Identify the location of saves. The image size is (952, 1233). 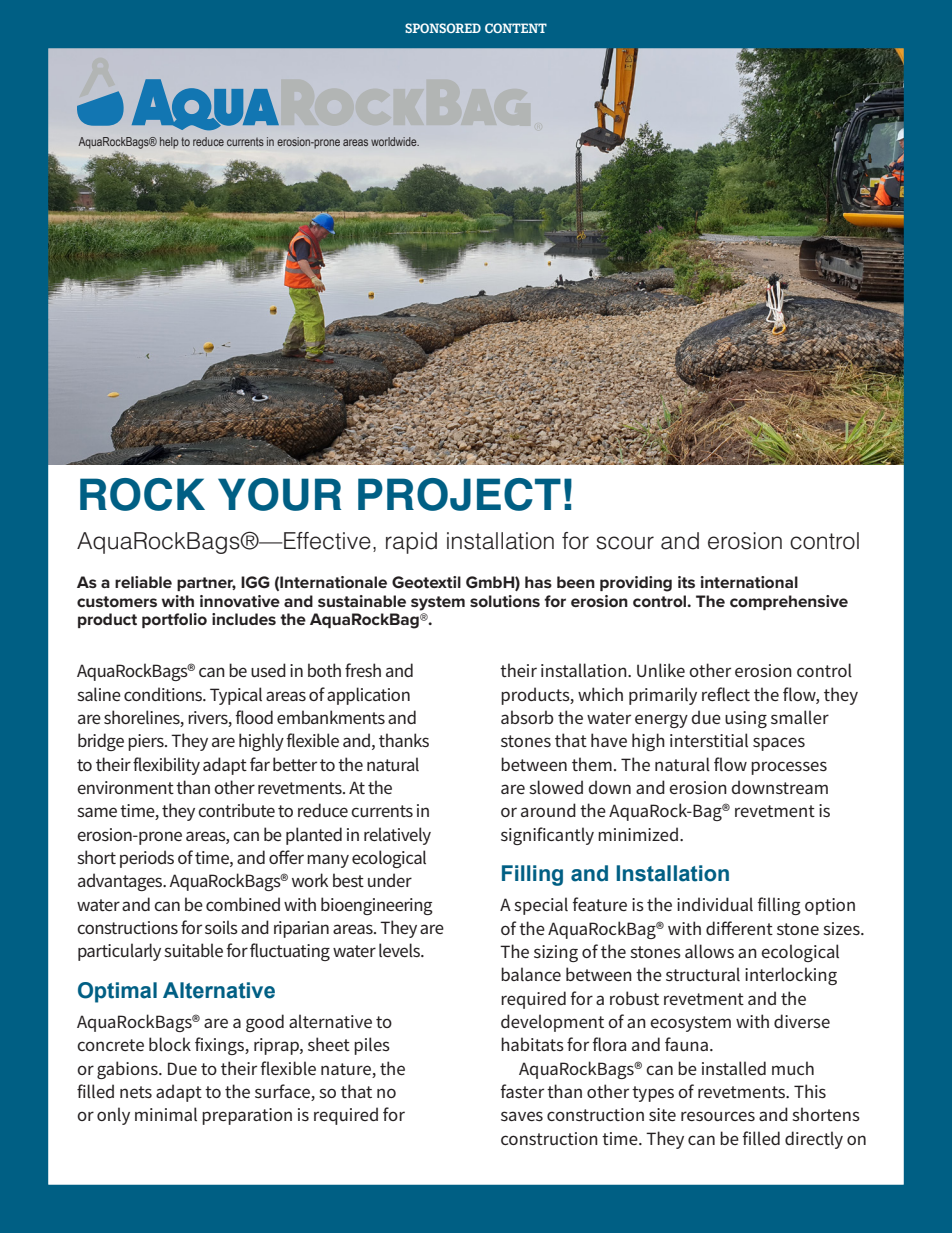
(522, 1116).
